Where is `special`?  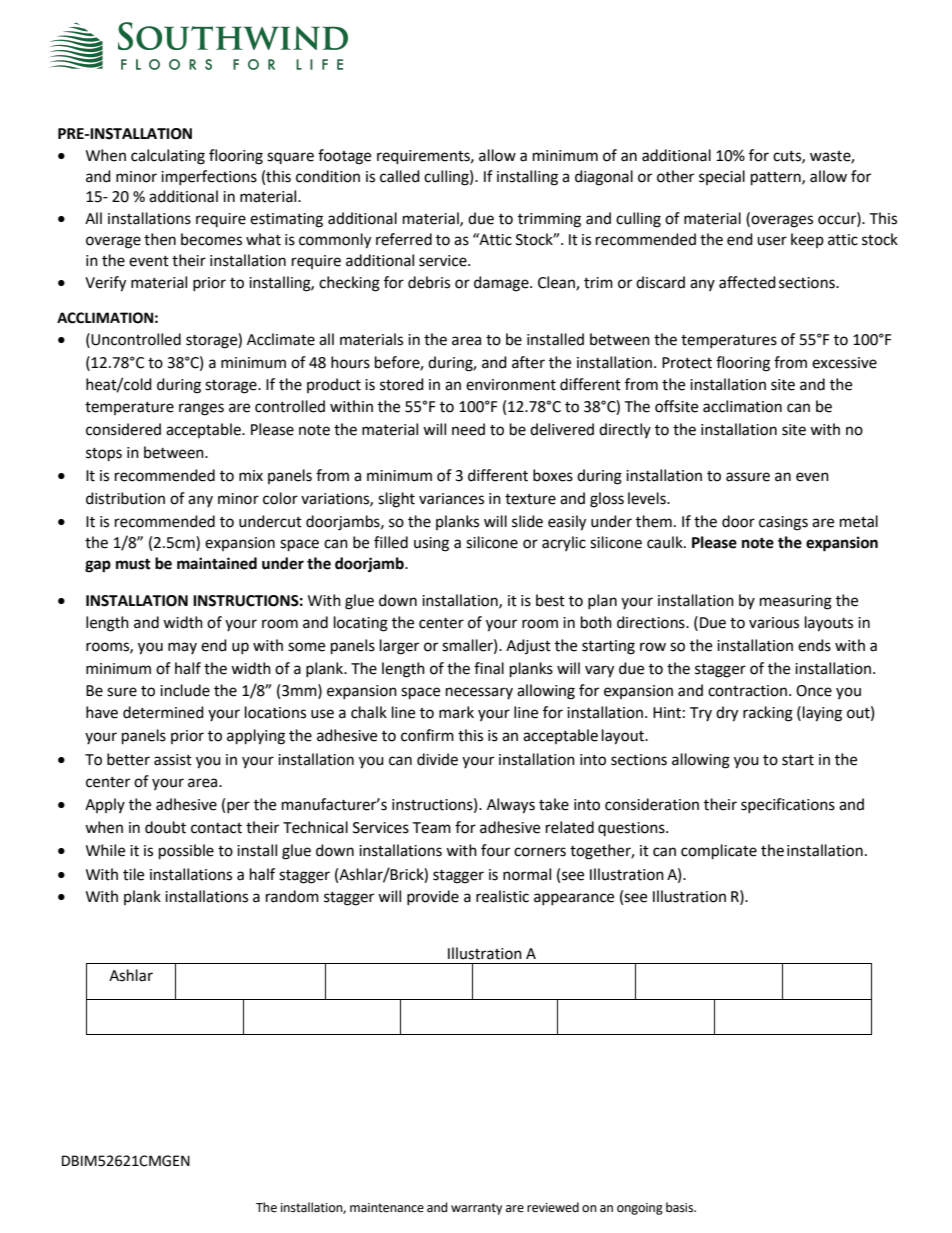
special is located at coordinates (722, 177).
